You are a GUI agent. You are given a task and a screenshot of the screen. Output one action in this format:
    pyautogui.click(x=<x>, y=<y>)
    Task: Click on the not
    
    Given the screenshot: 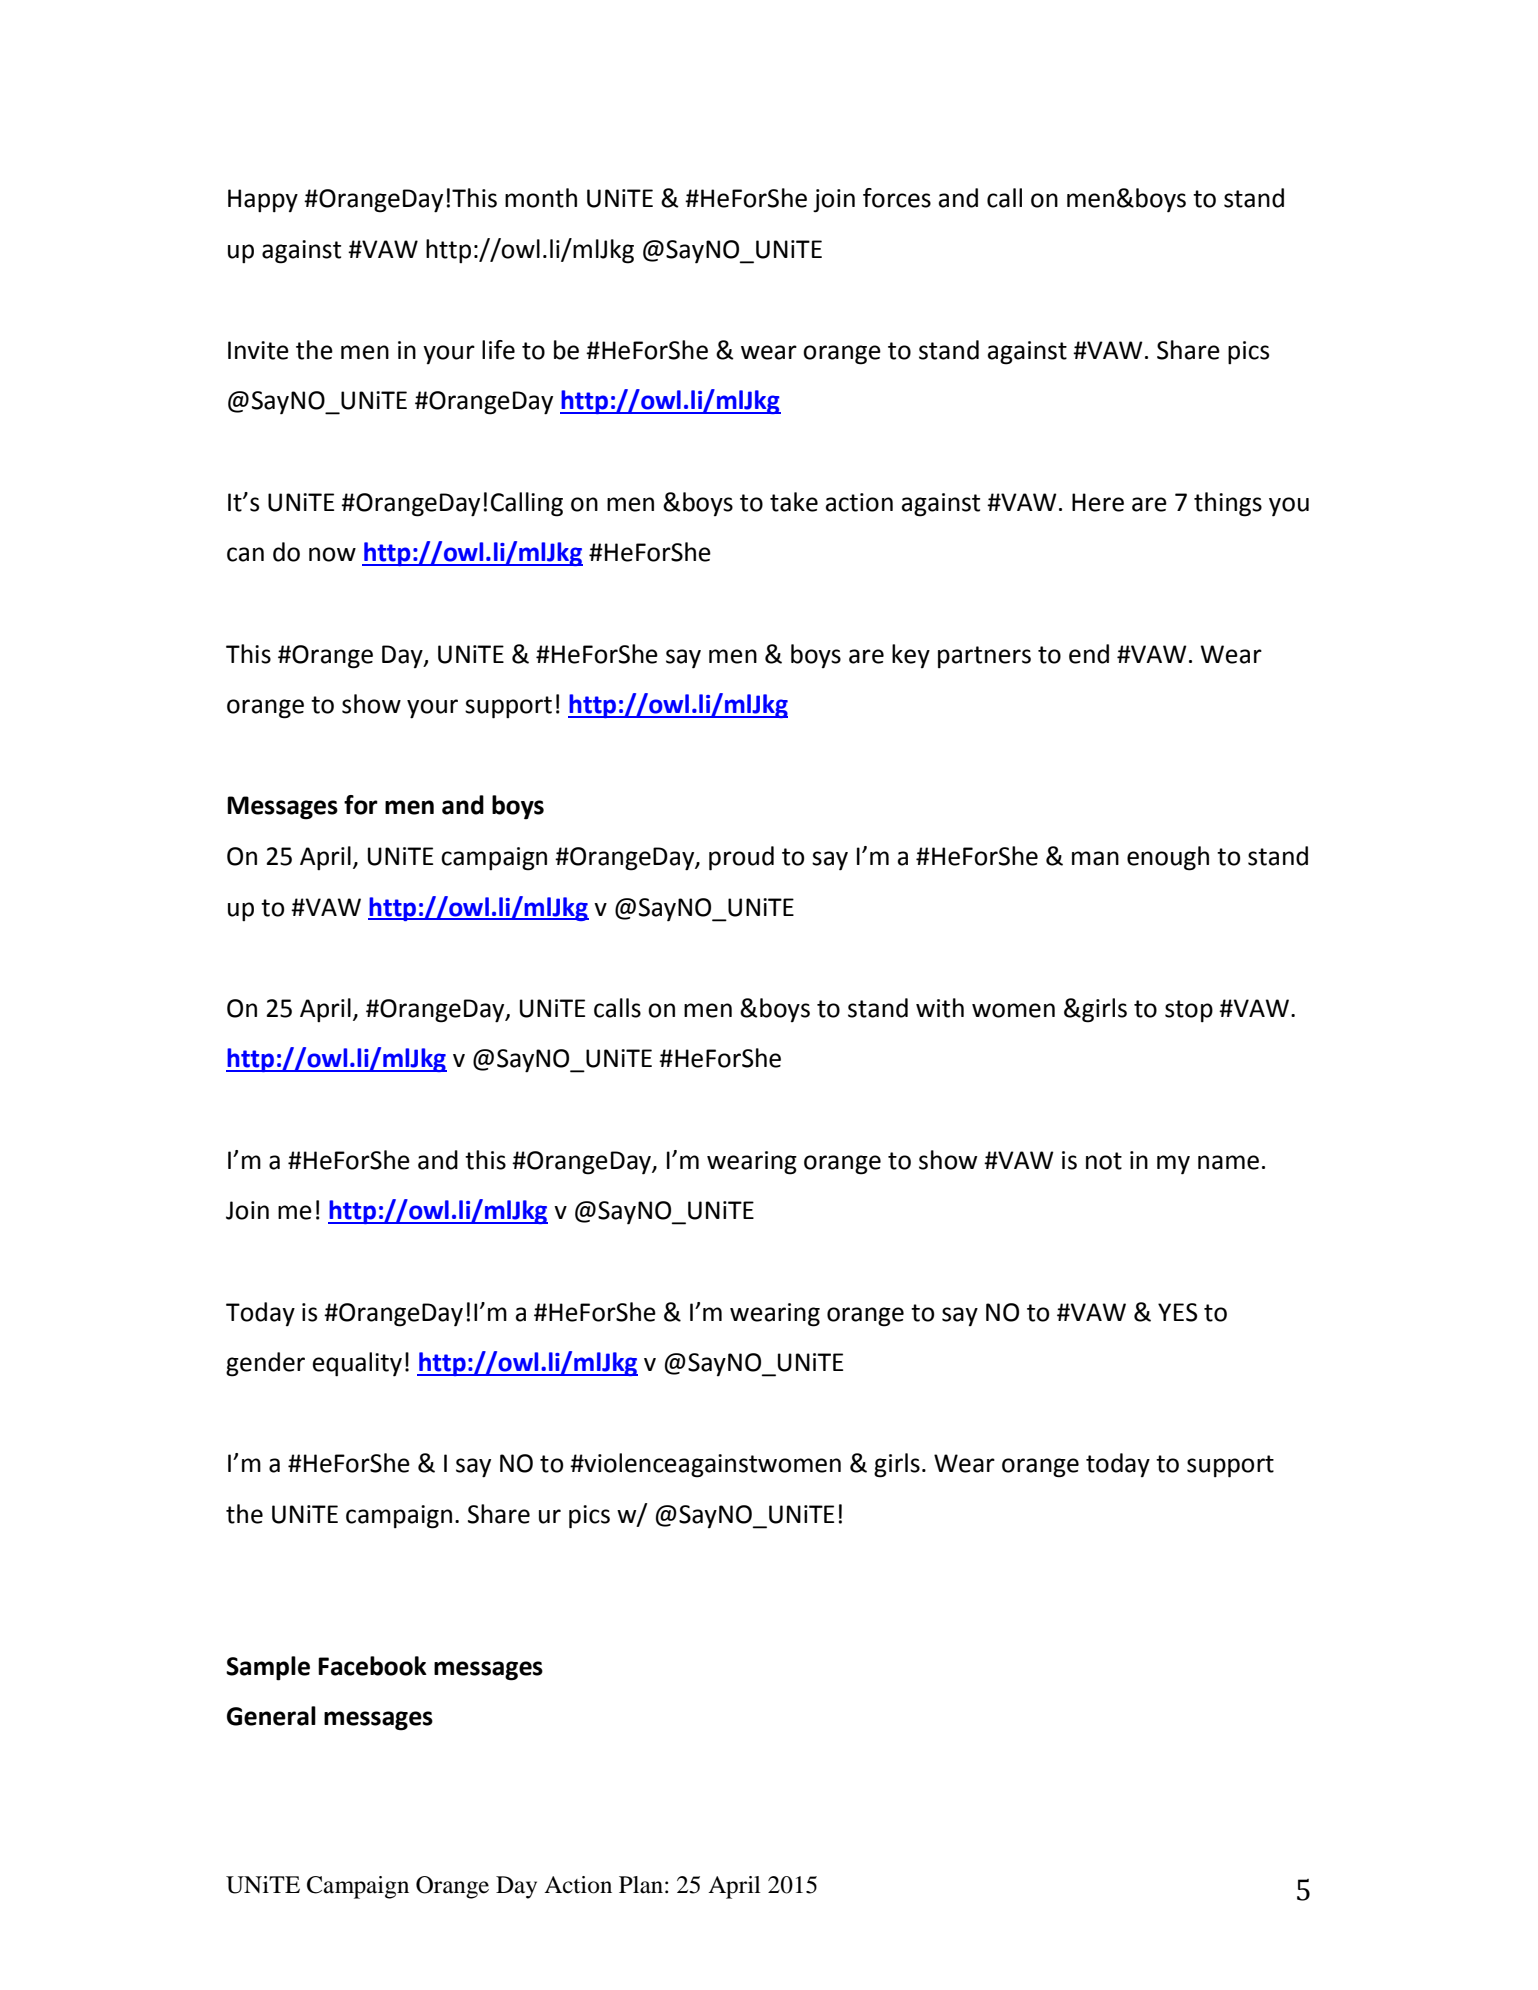 What is the action you would take?
    pyautogui.click(x=1104, y=1161)
